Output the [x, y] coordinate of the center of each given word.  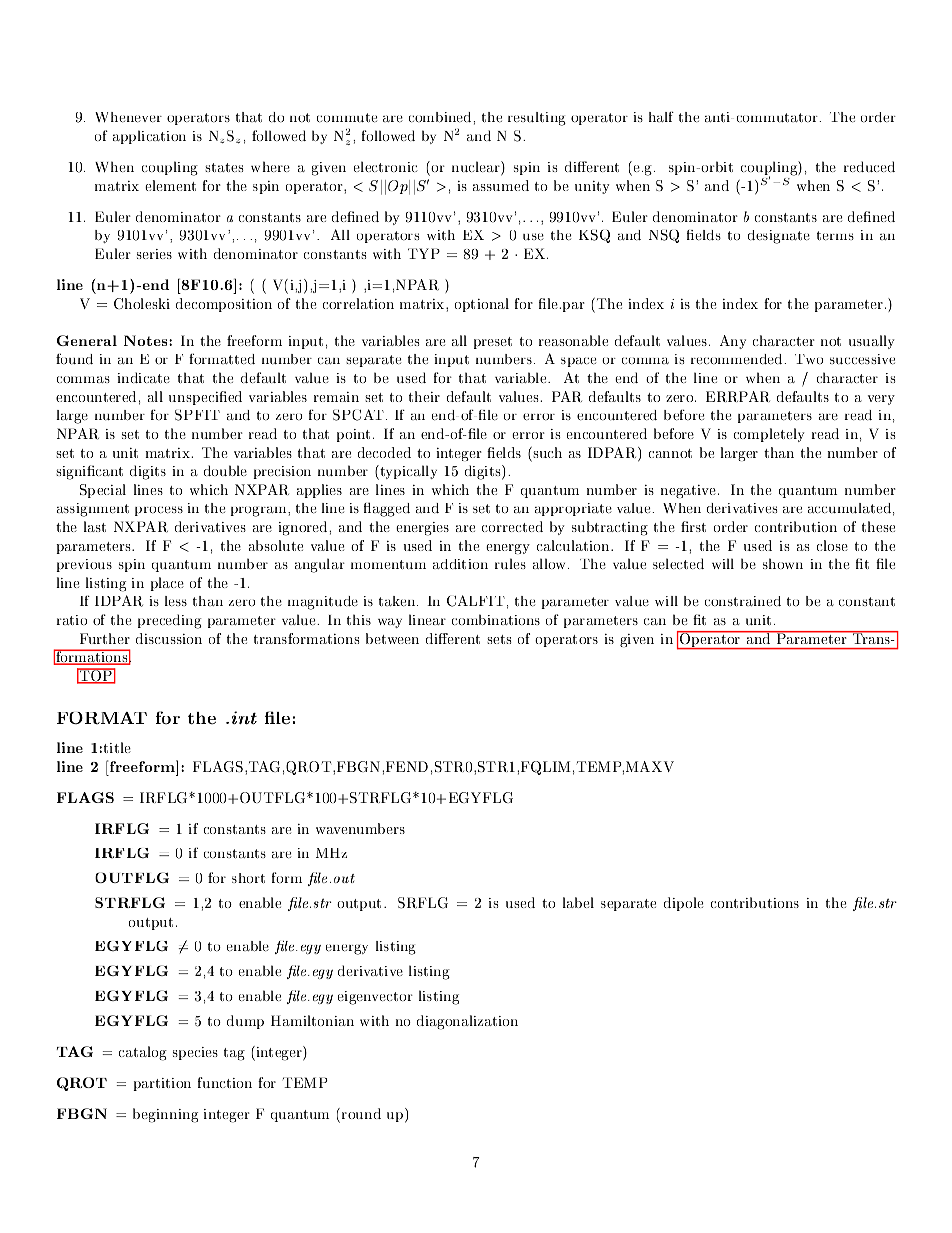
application [149, 137]
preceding [169, 621]
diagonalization [467, 1022]
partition [162, 1084]
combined [441, 117]
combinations [496, 619]
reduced [869, 166]
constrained [743, 601]
